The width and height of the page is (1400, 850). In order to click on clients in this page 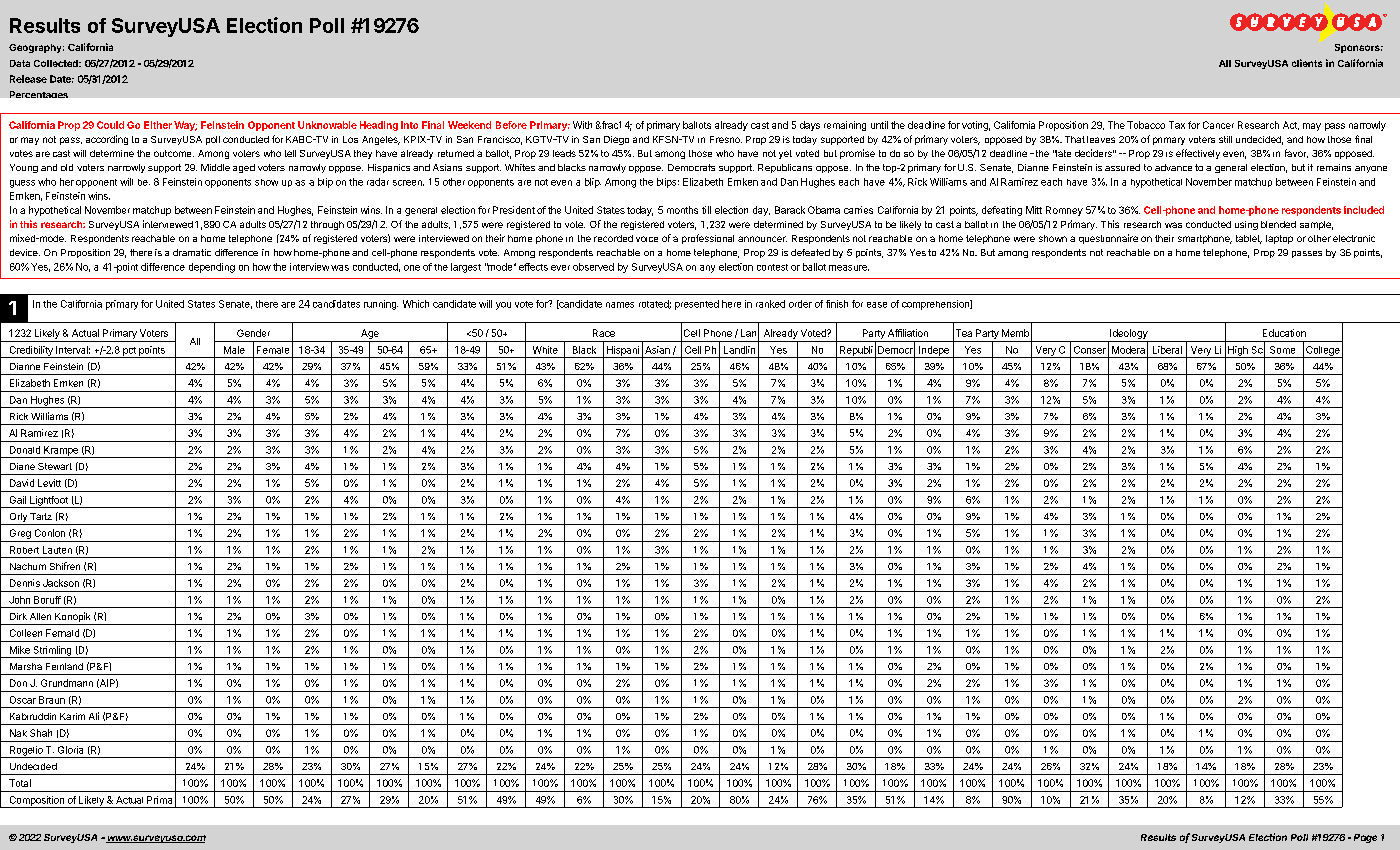, I will do `click(1307, 63)`.
